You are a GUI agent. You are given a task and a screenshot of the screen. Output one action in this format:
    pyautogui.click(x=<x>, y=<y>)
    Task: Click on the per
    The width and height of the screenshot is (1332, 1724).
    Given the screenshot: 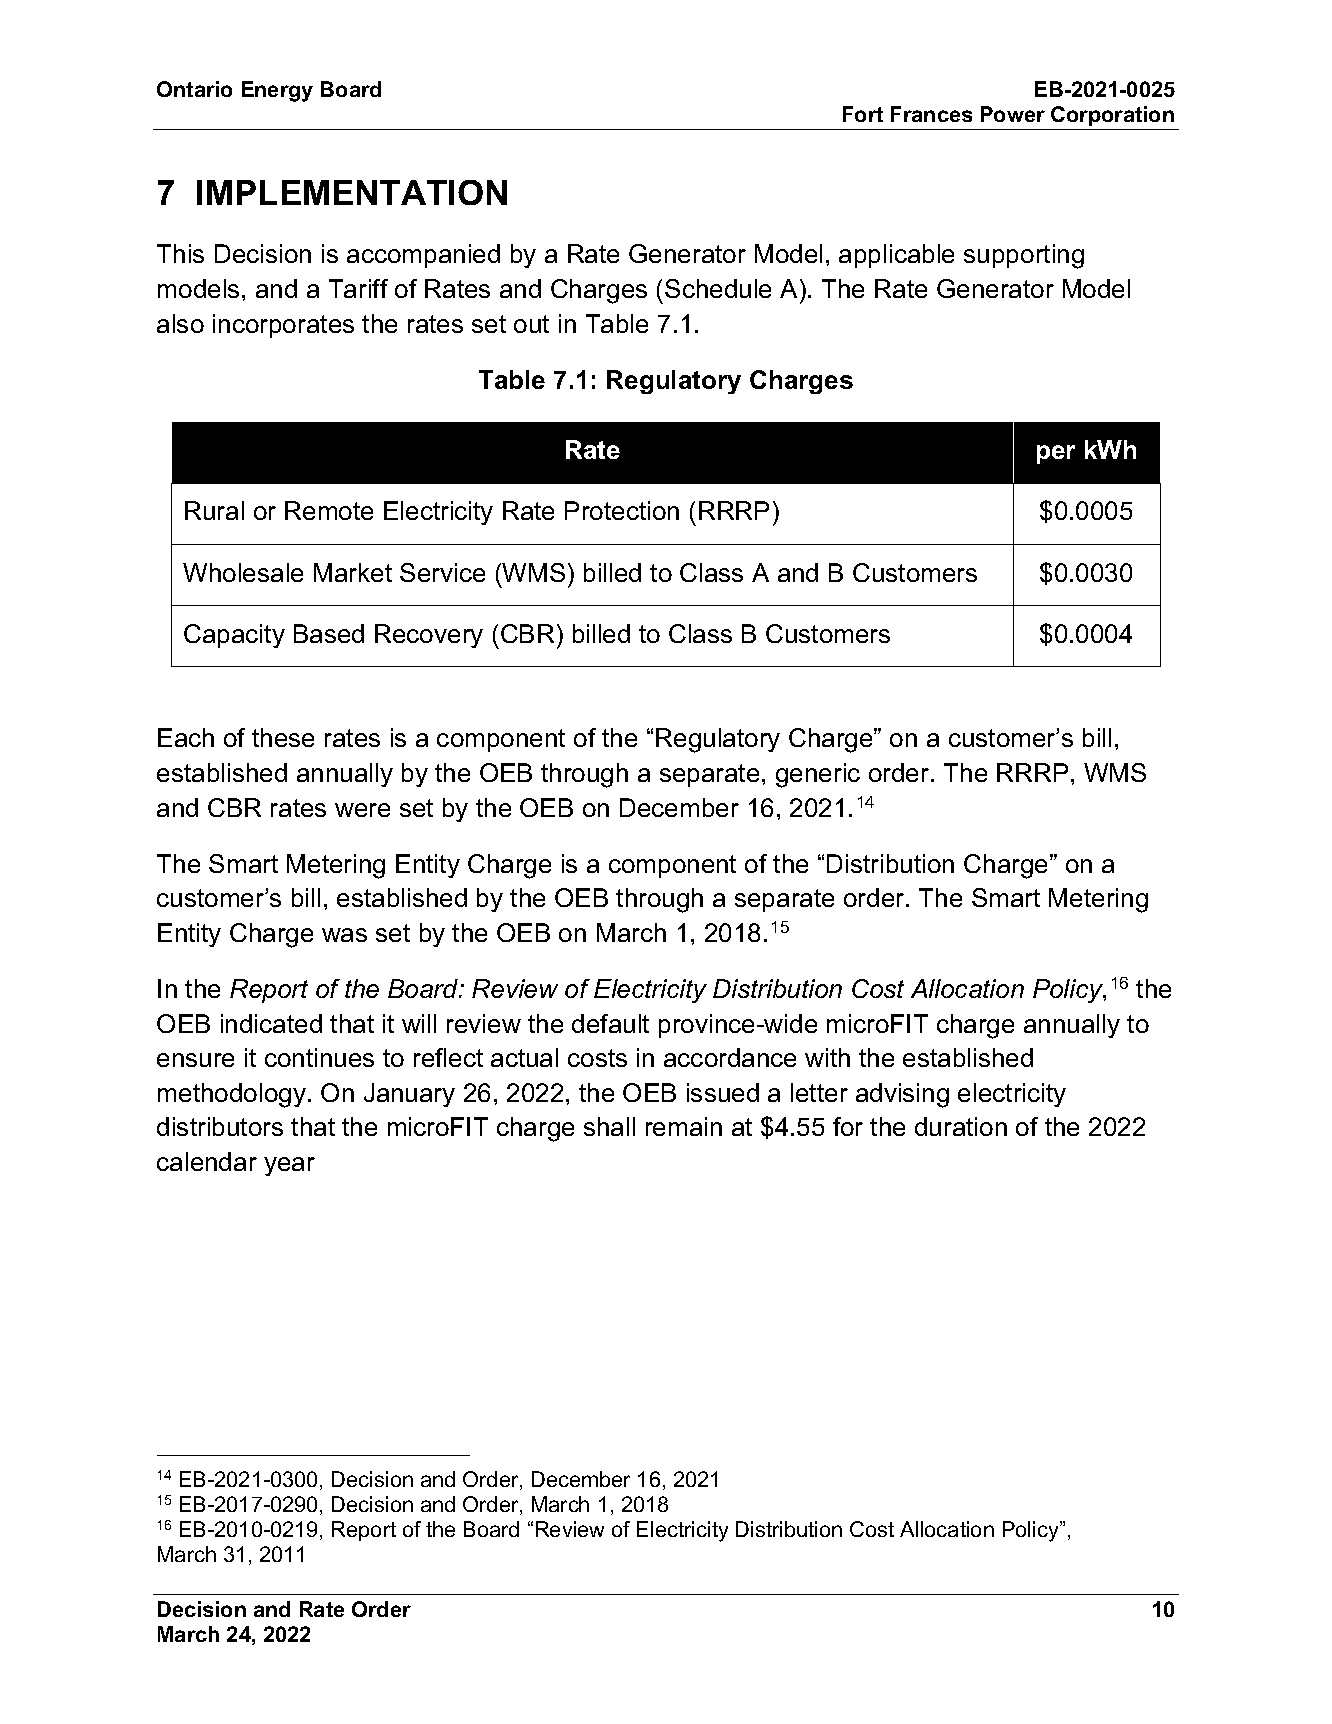 What is the action you would take?
    pyautogui.click(x=1056, y=454)
